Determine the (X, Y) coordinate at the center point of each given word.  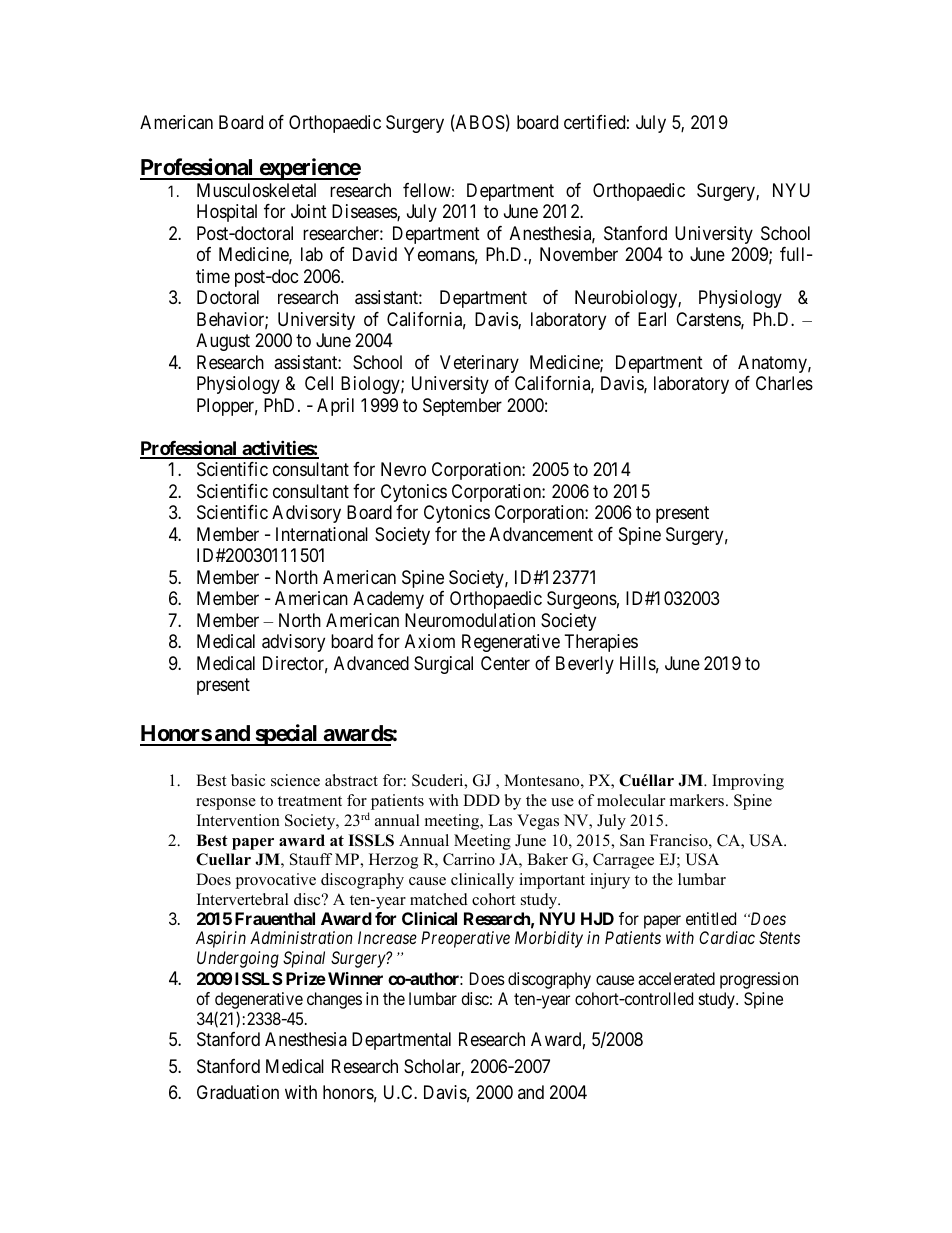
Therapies (601, 643)
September (462, 407)
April (335, 407)
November (579, 254)
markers (698, 800)
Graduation (238, 1092)
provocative (275, 881)
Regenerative (511, 643)
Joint (309, 211)
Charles (784, 383)
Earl (652, 319)
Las (500, 820)
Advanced (371, 663)
